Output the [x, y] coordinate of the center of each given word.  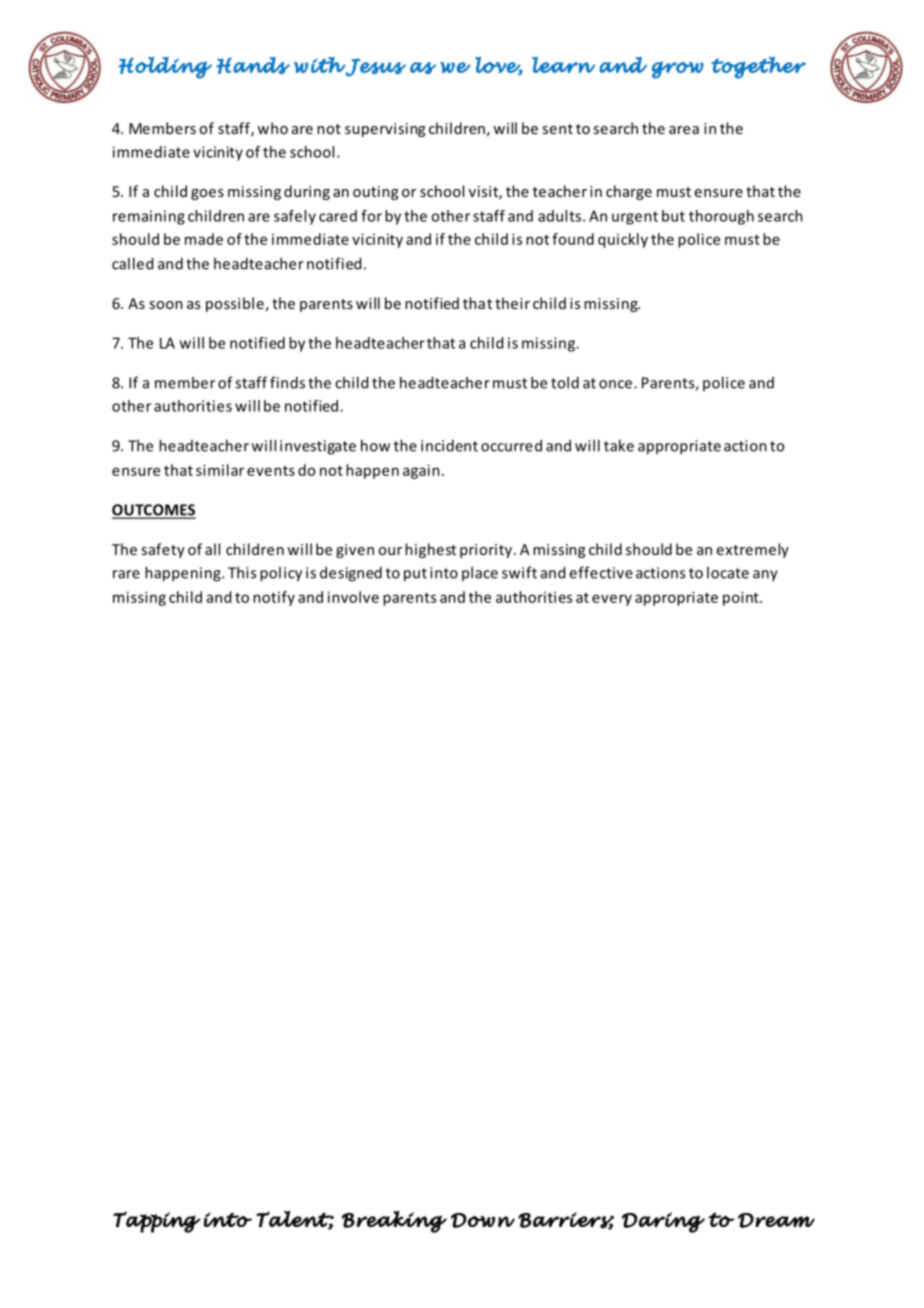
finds [287, 382]
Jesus [375, 67]
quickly [623, 240]
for [371, 216]
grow [678, 70]
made [204, 239]
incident [449, 445]
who [272, 128]
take [619, 445]
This [242, 572]
